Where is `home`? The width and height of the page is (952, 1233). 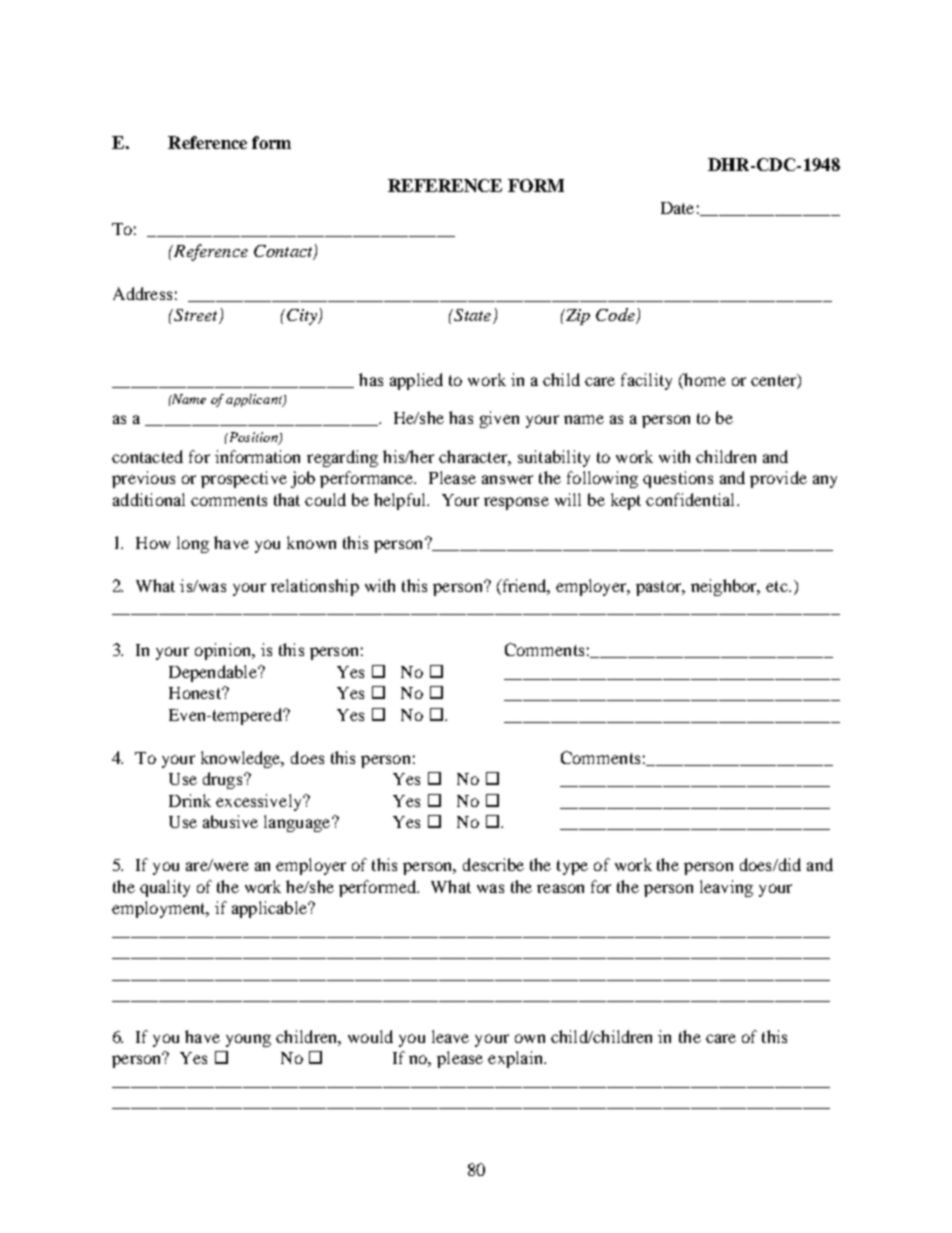
home is located at coordinates (704, 379).
